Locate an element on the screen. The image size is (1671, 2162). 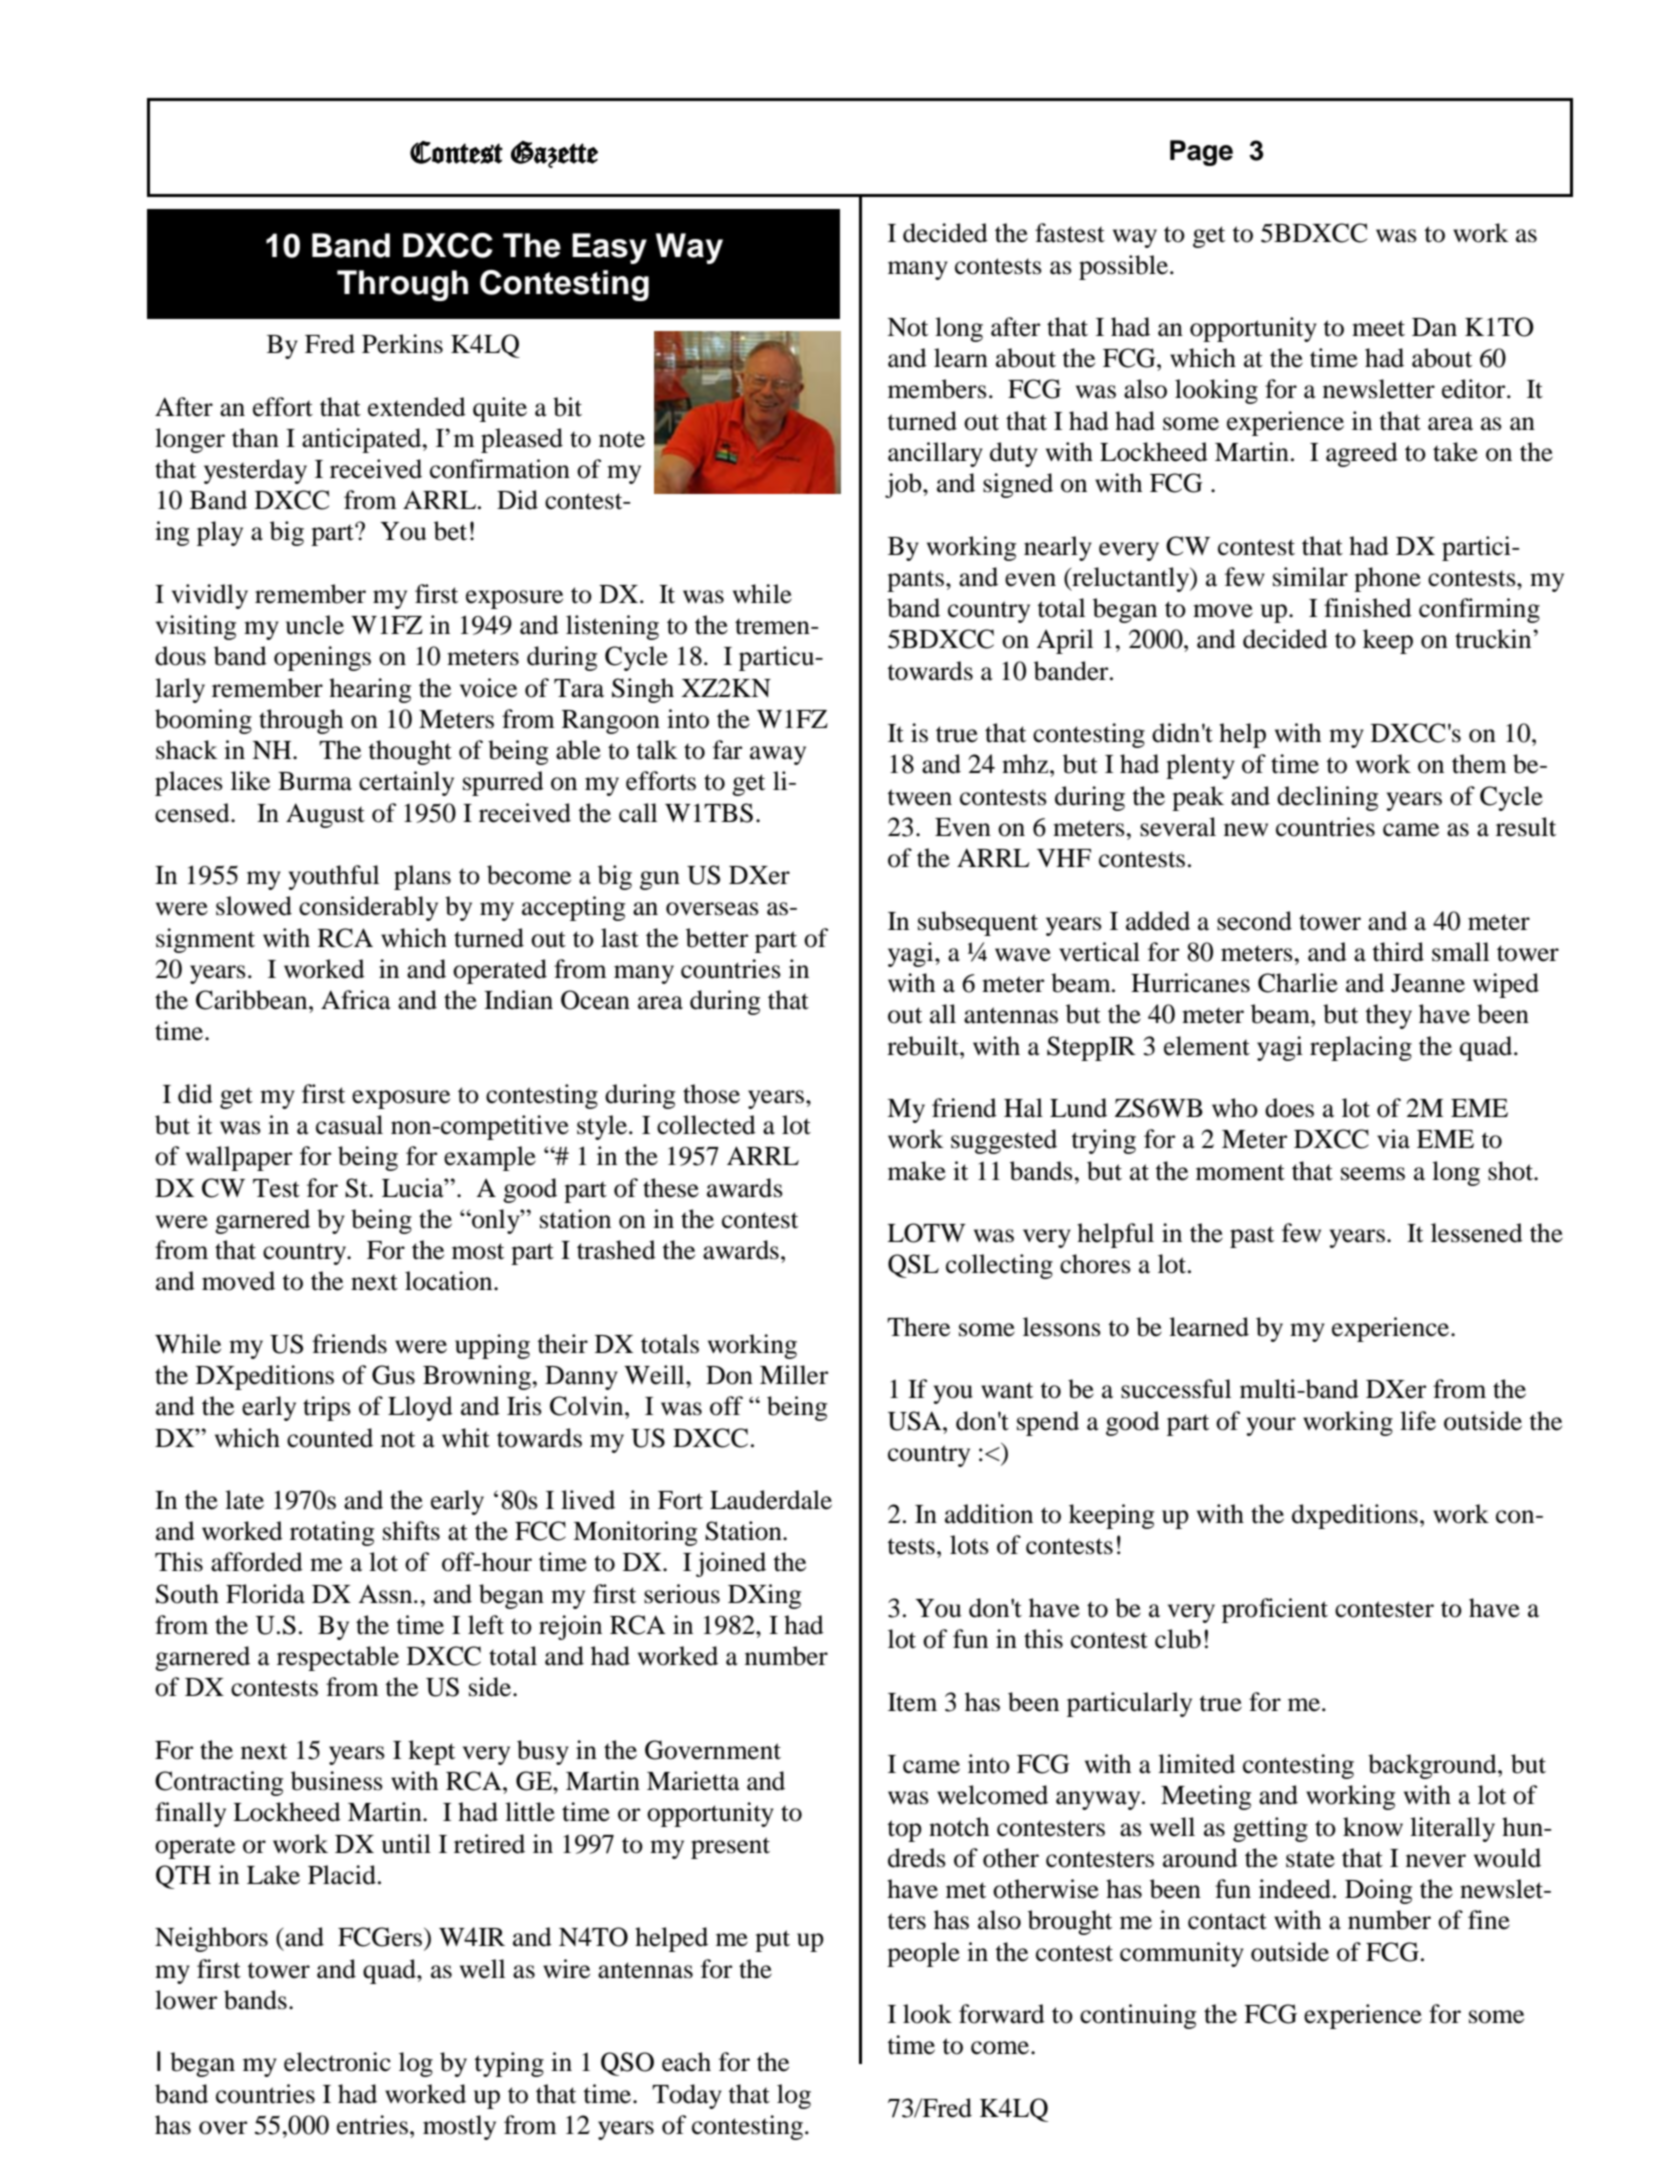
Easy is located at coordinates (609, 248).
